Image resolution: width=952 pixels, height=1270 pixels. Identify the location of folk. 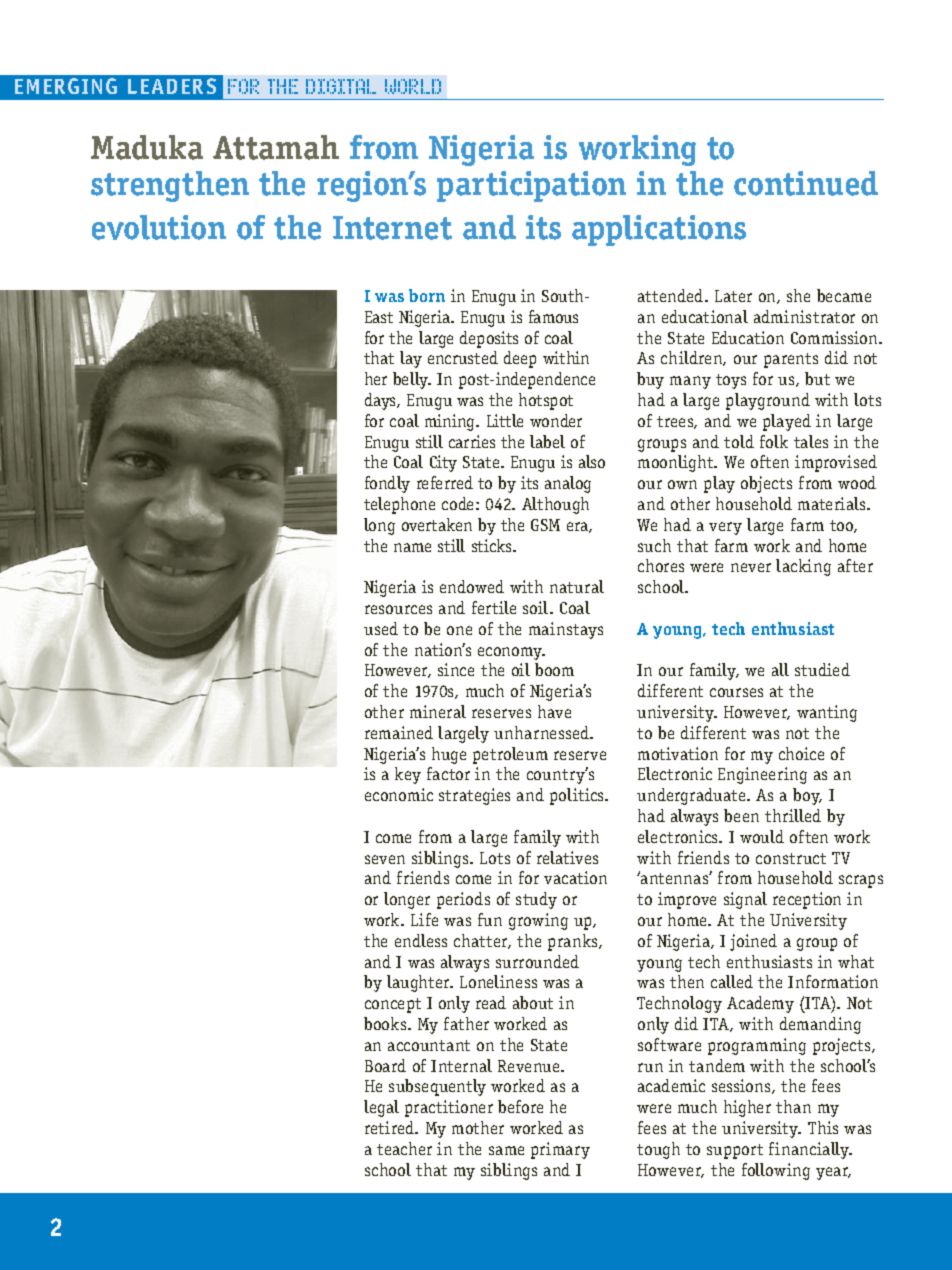
(774, 441).
